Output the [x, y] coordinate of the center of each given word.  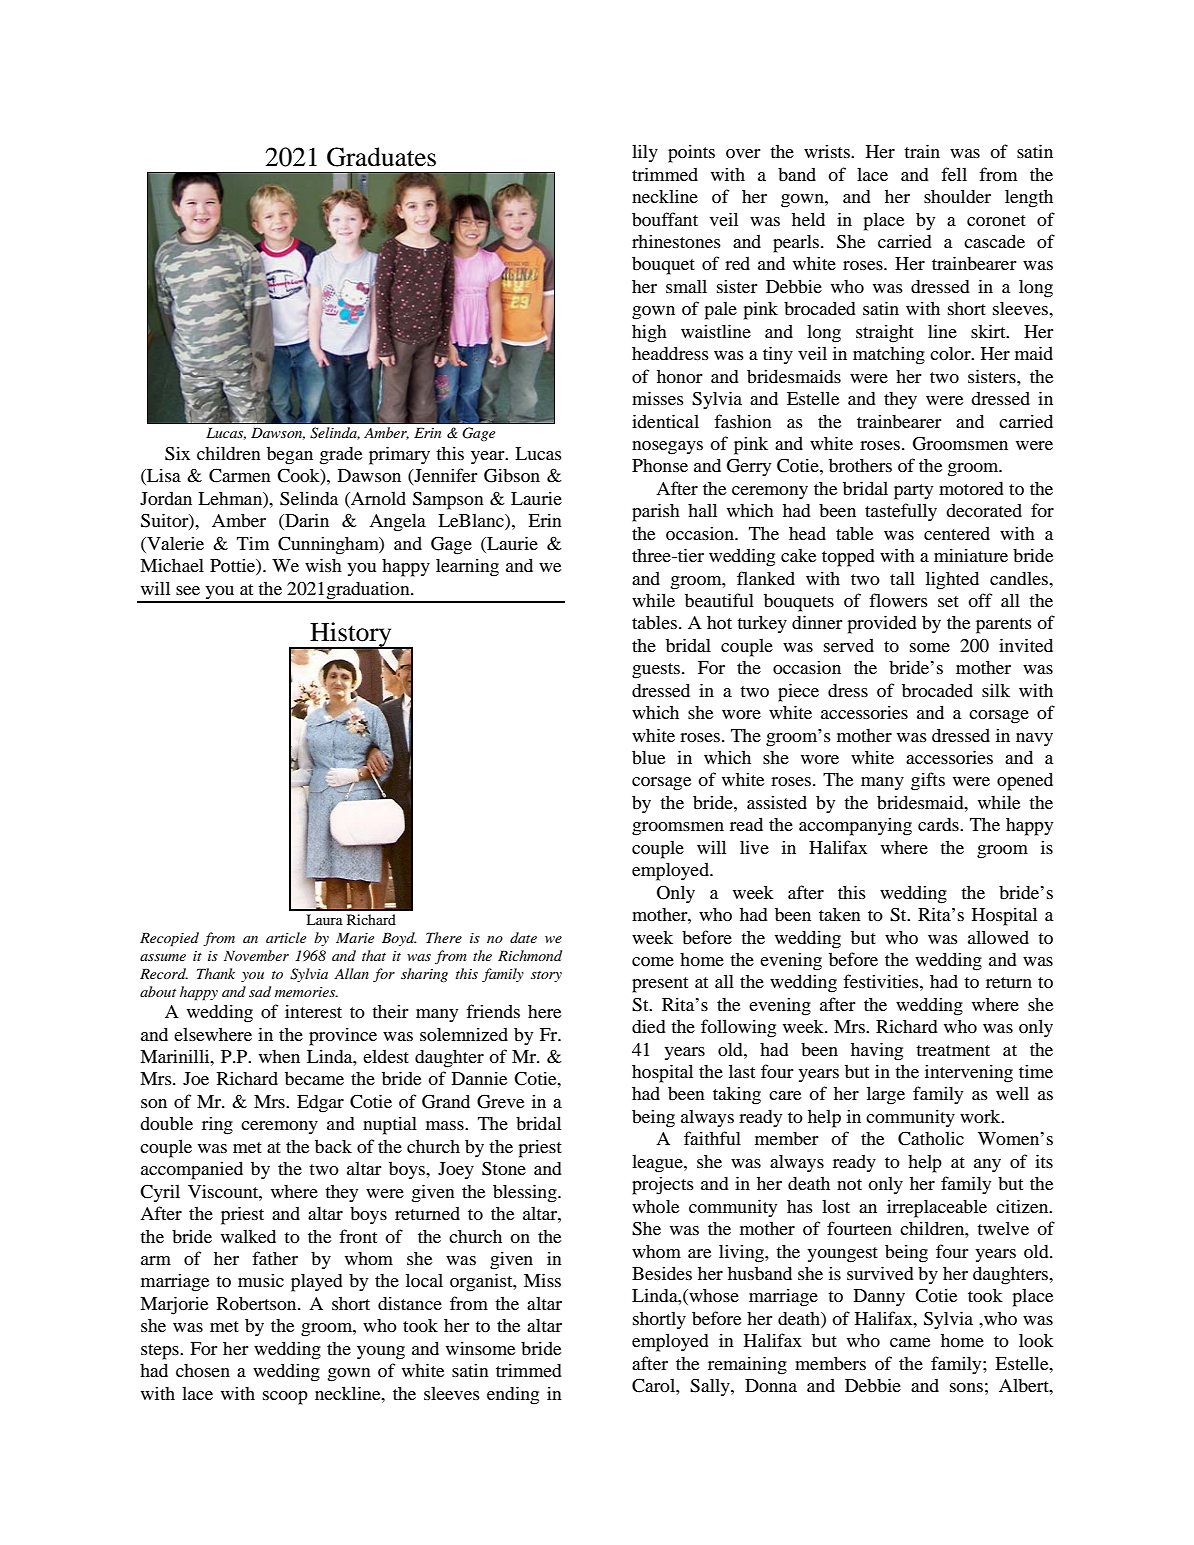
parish [656, 512]
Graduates [381, 157]
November [256, 955]
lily [645, 153]
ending [513, 1395]
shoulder [957, 196]
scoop [285, 1398]
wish [323, 565]
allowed [998, 937]
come [653, 961]
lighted [952, 580]
